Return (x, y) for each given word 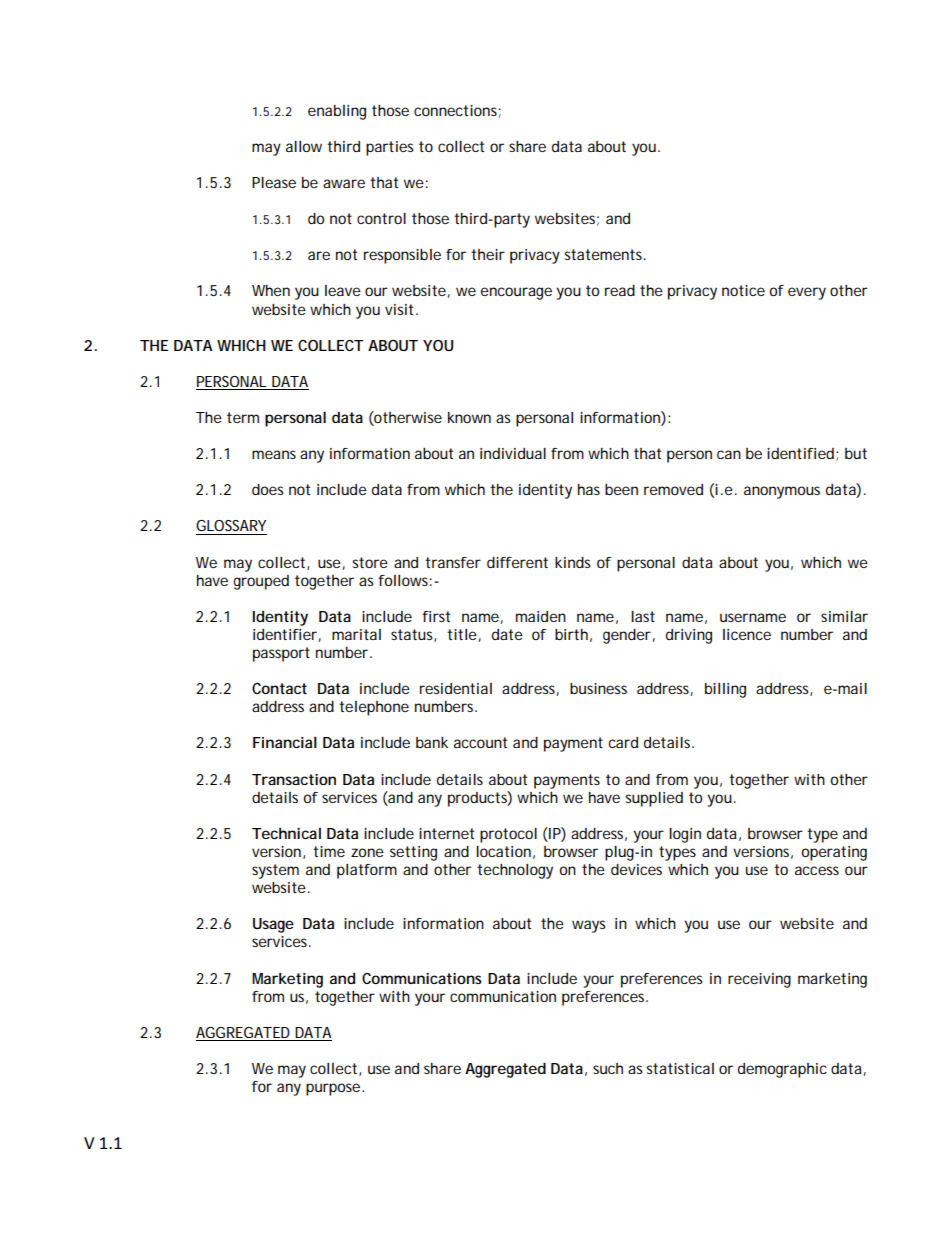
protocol (508, 835)
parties (389, 148)
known (469, 417)
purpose (333, 1089)
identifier (285, 634)
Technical (286, 833)
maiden (541, 616)
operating (834, 853)
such (608, 1068)
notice (743, 290)
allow (304, 146)
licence (747, 634)
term (243, 417)
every (807, 293)
